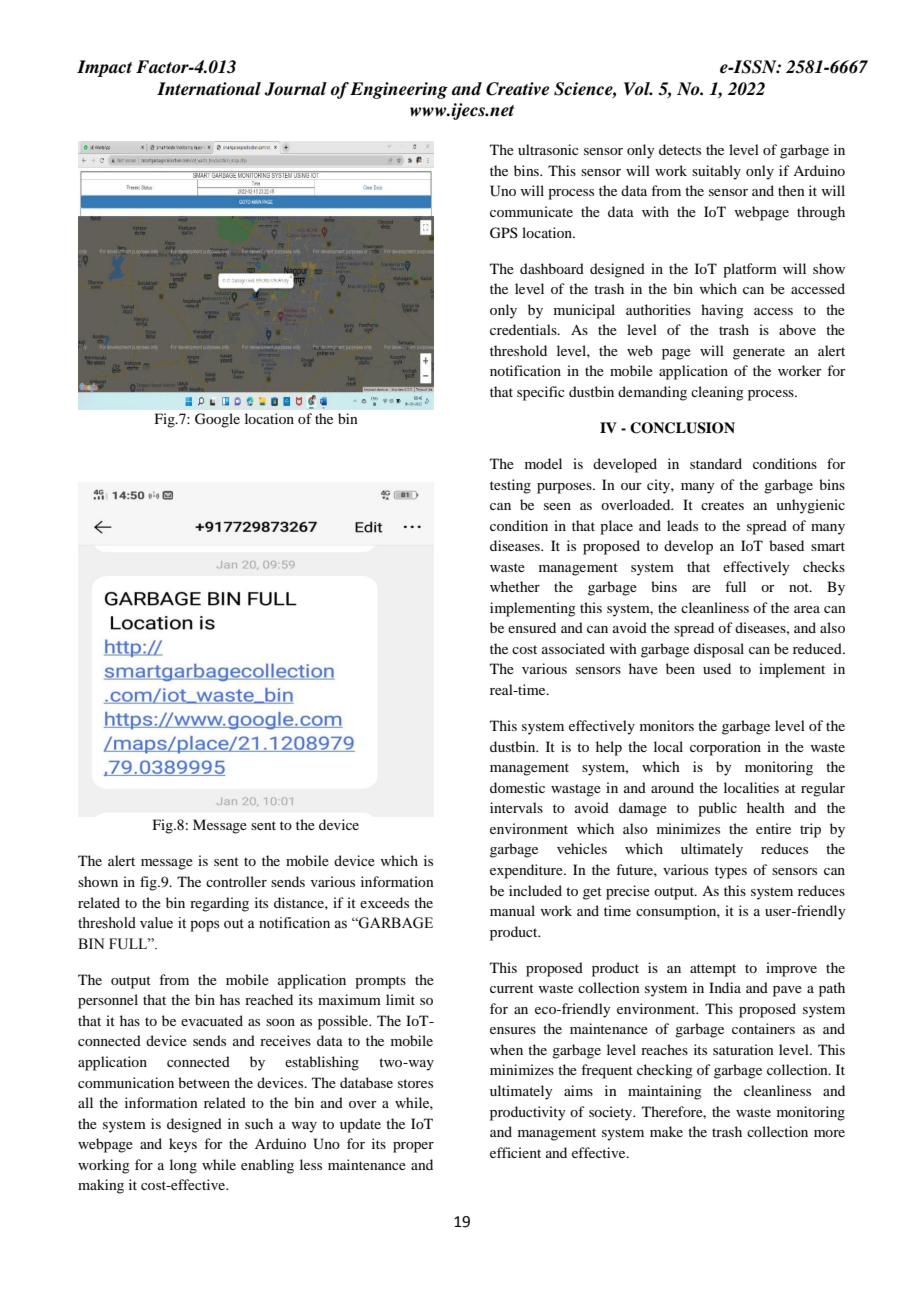 The height and width of the screenshot is (1308, 924). Describe the element at coordinates (209, 89) in the screenshot. I see `International` at that location.
